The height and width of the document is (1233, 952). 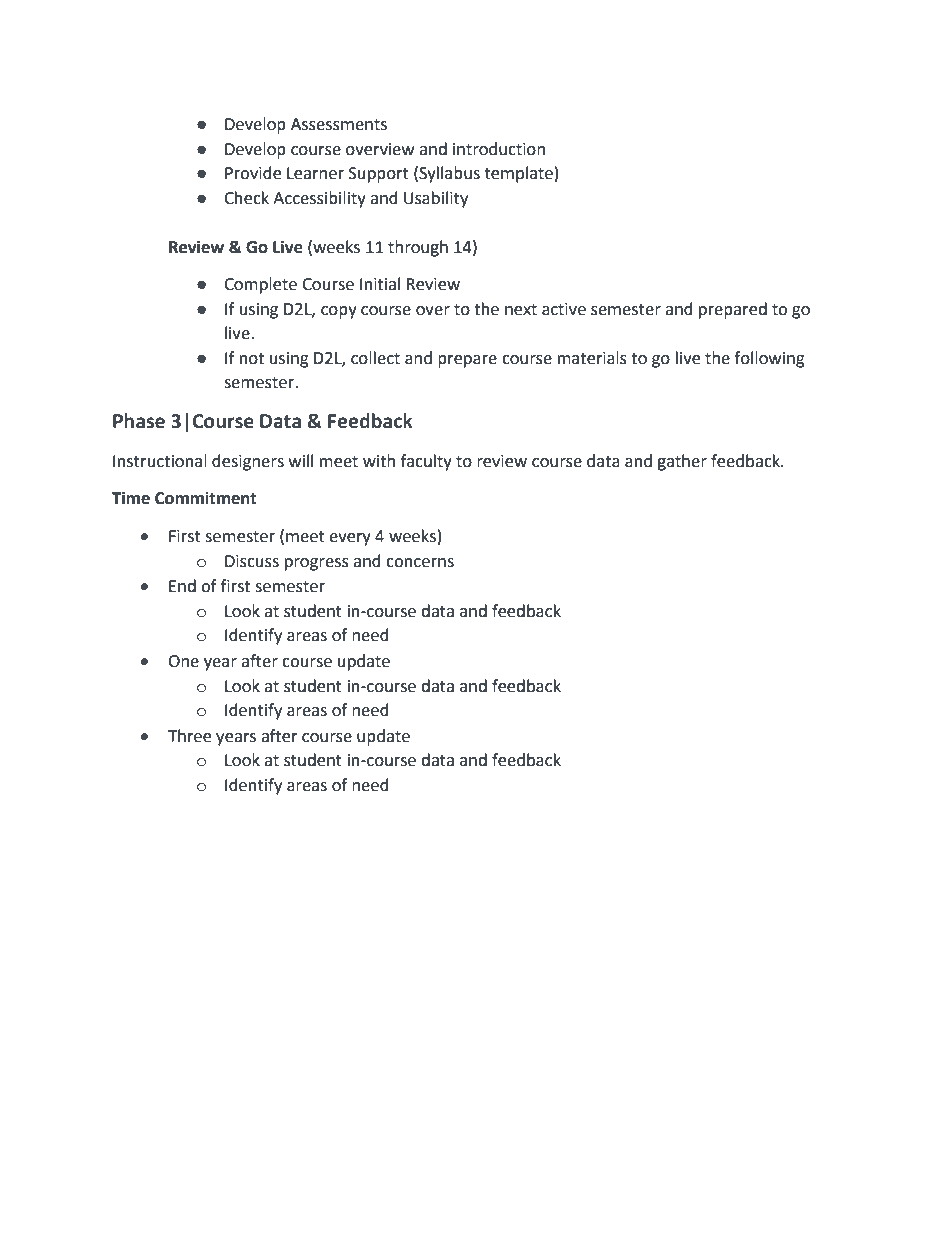 What do you see at coordinates (380, 284) in the document?
I see `Initial` at bounding box center [380, 284].
